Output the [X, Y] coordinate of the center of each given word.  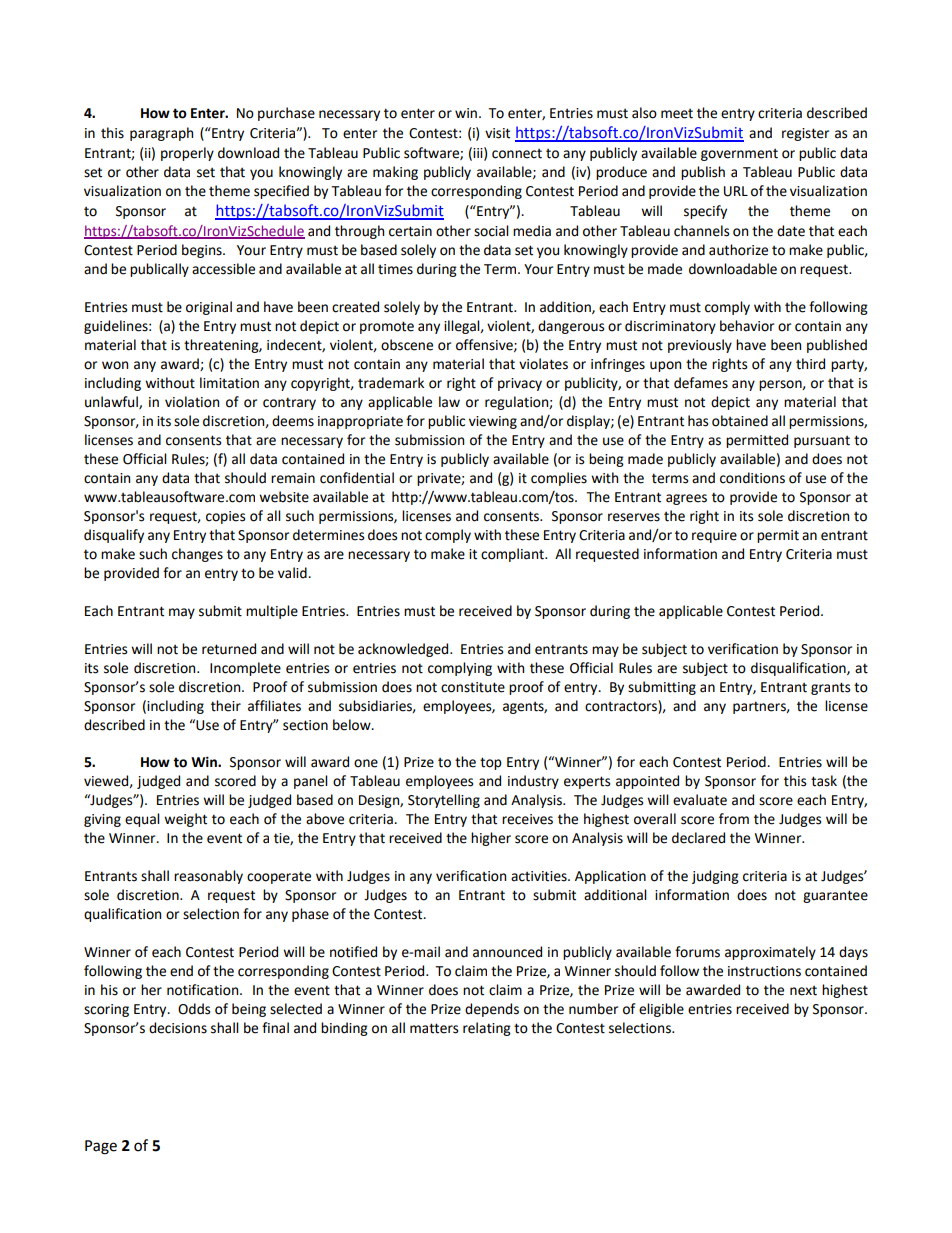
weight [185, 820]
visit [497, 133]
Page [101, 1147]
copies [225, 517]
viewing [493, 422]
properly [187, 154]
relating [487, 1029]
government [739, 155]
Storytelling [444, 801]
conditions [752, 478]
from [734, 819]
